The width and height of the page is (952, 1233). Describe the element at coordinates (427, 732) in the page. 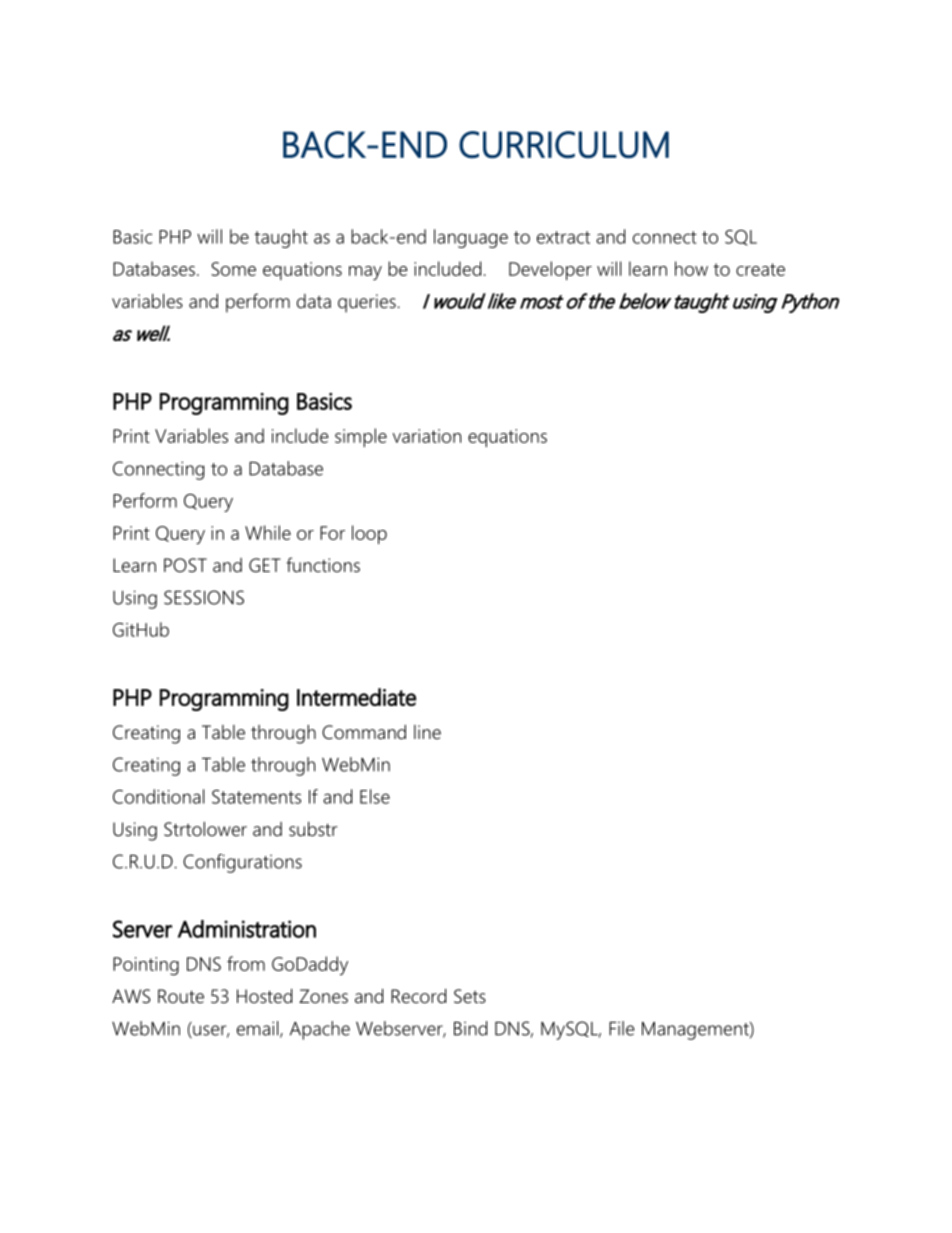

I see `line` at that location.
